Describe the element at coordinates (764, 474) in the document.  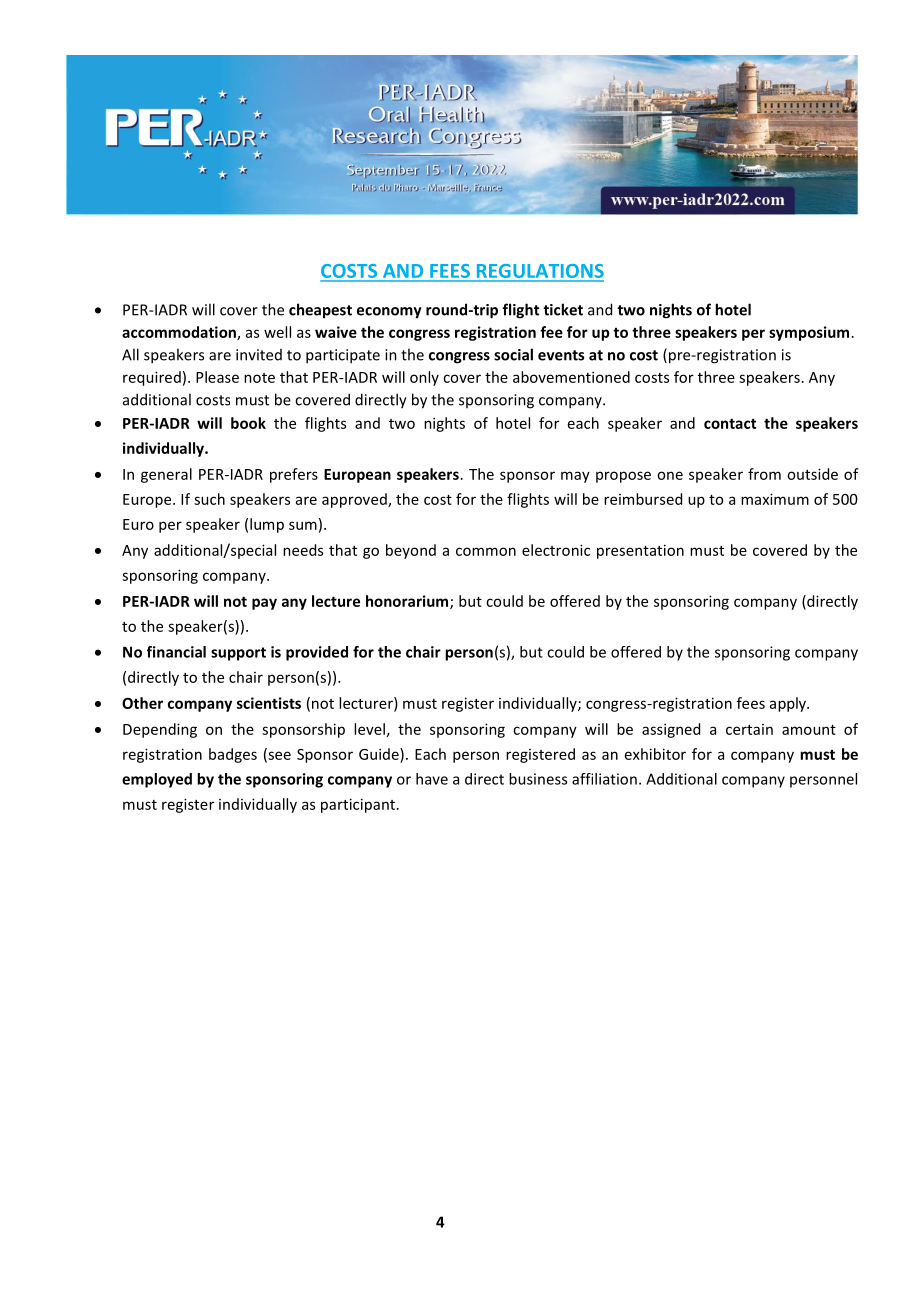
I see `from` at that location.
